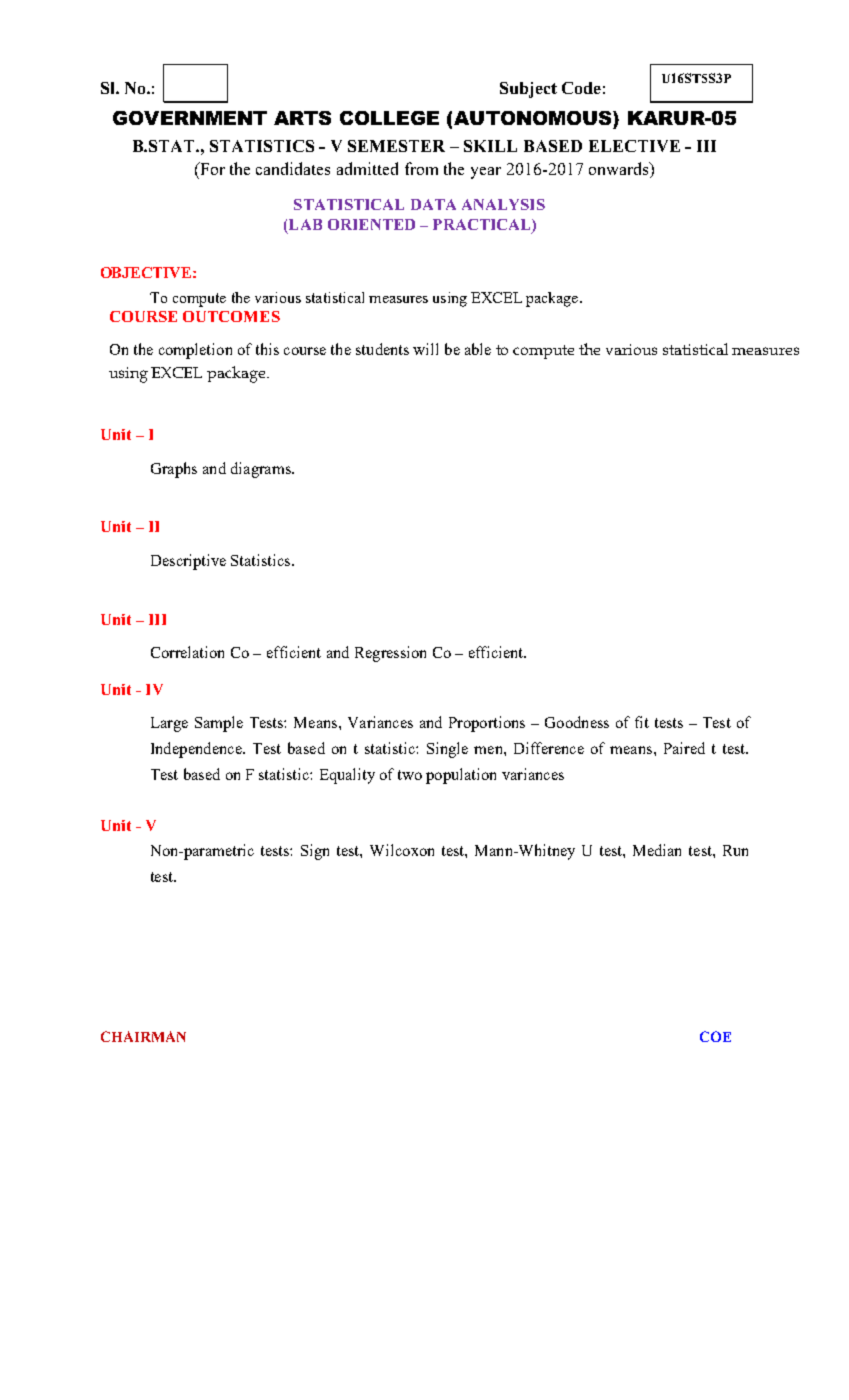  Describe the element at coordinates (190, 118) in the screenshot. I see `GOVERNMENT` at that location.
